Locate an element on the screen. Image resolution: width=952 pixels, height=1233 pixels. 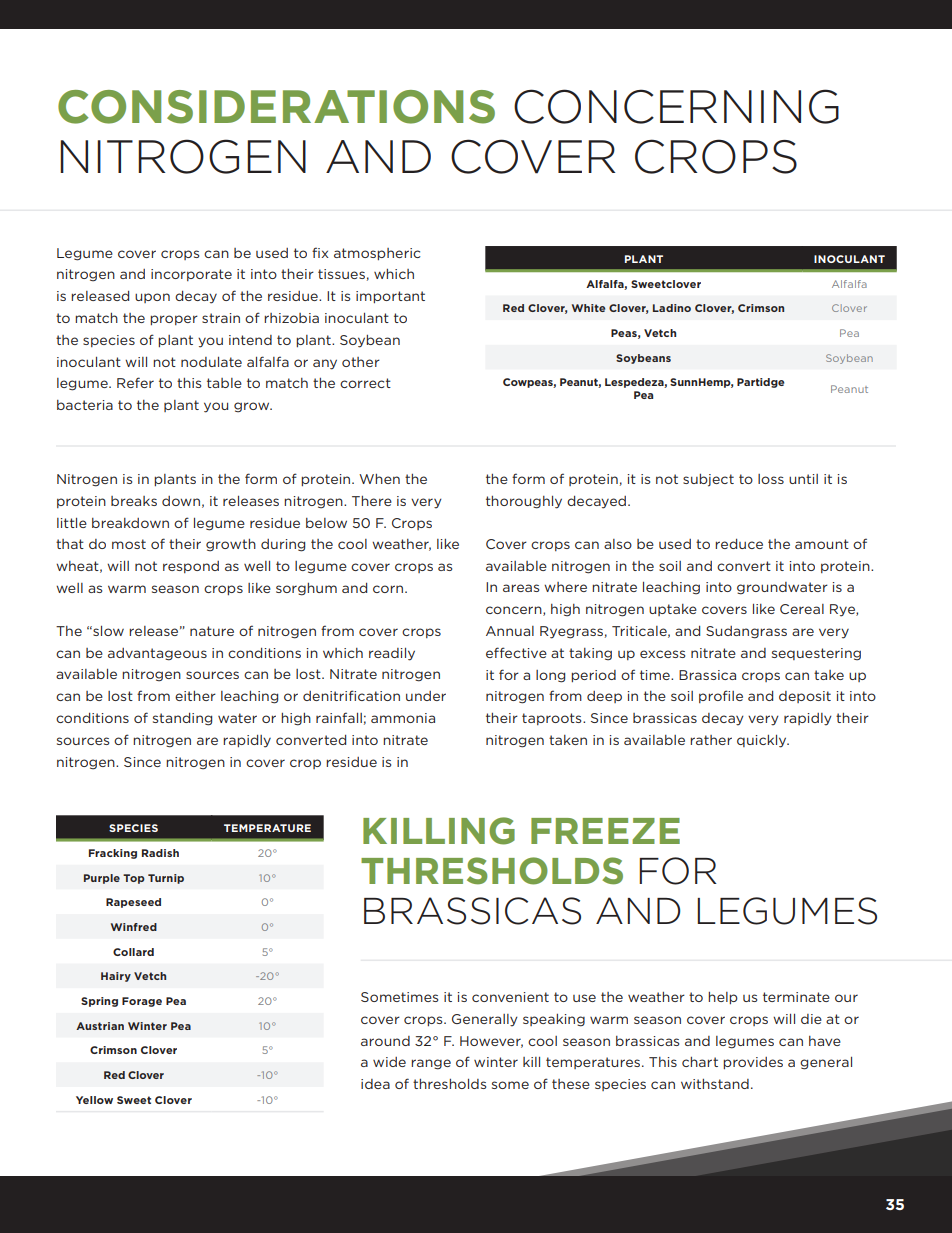
Annual is located at coordinates (510, 631).
